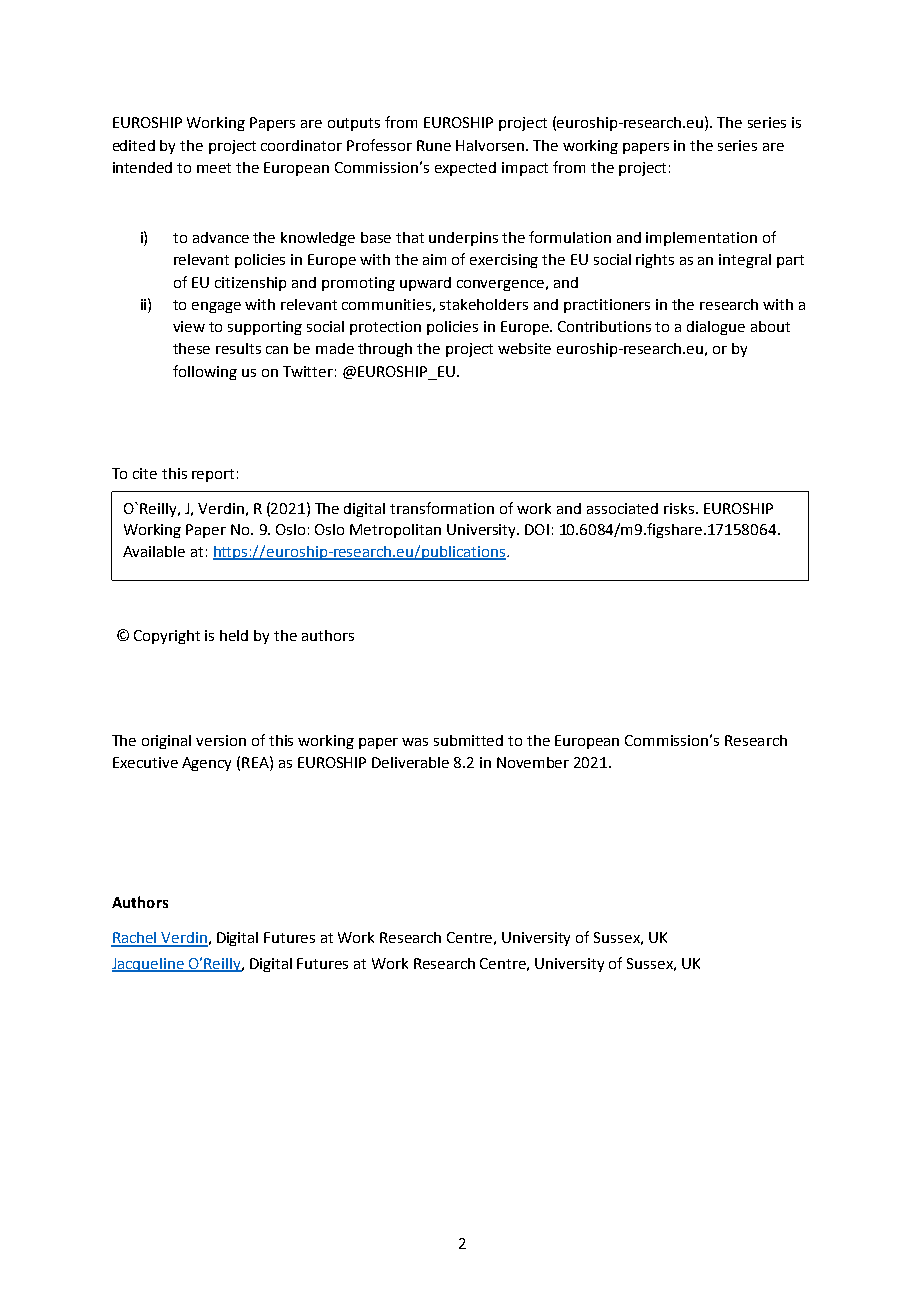  Describe the element at coordinates (442, 508) in the screenshot. I see `transformation` at that location.
